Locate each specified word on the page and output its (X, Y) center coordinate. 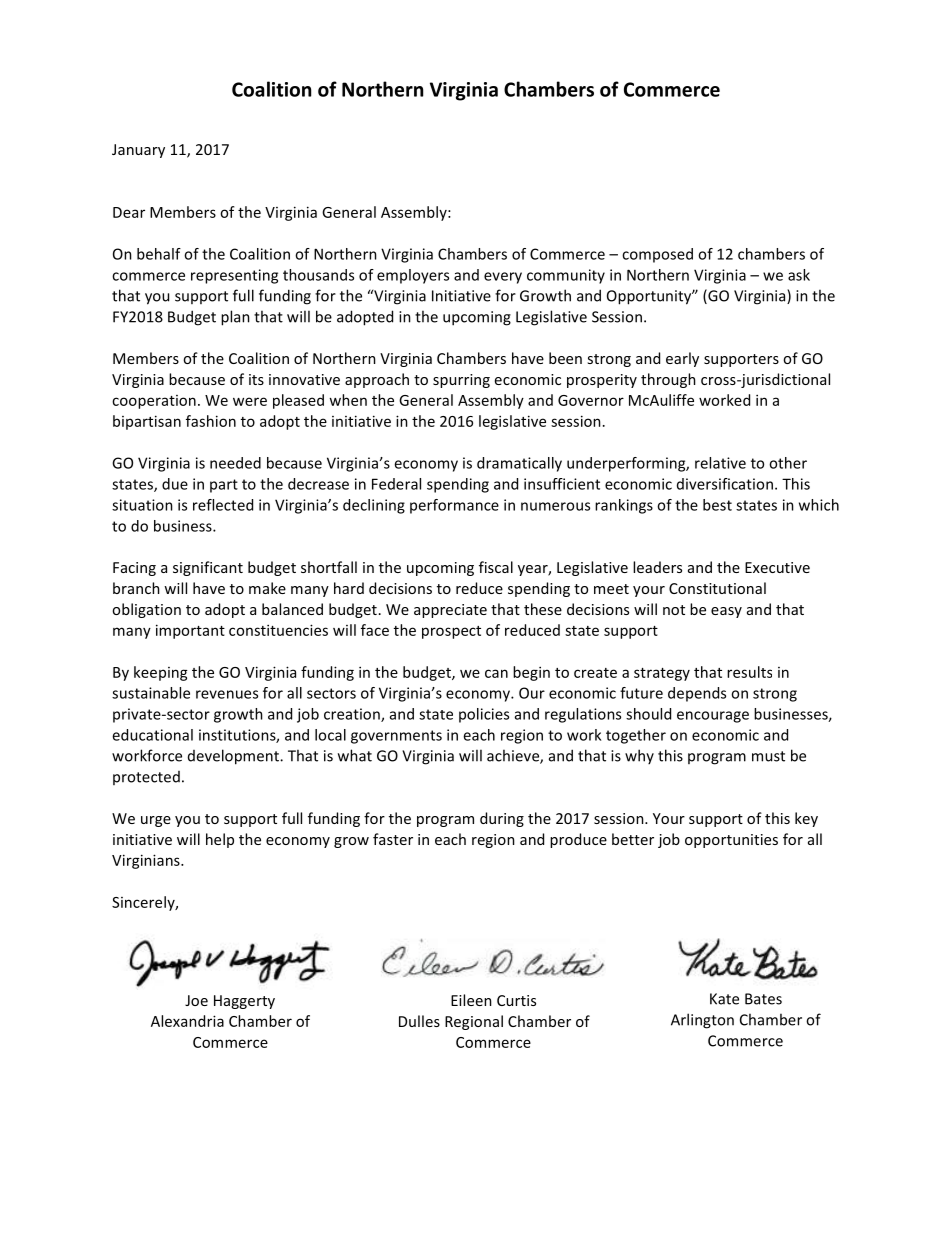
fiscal (496, 567)
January (138, 151)
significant (208, 568)
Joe (196, 1000)
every (503, 278)
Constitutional (717, 588)
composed (657, 255)
